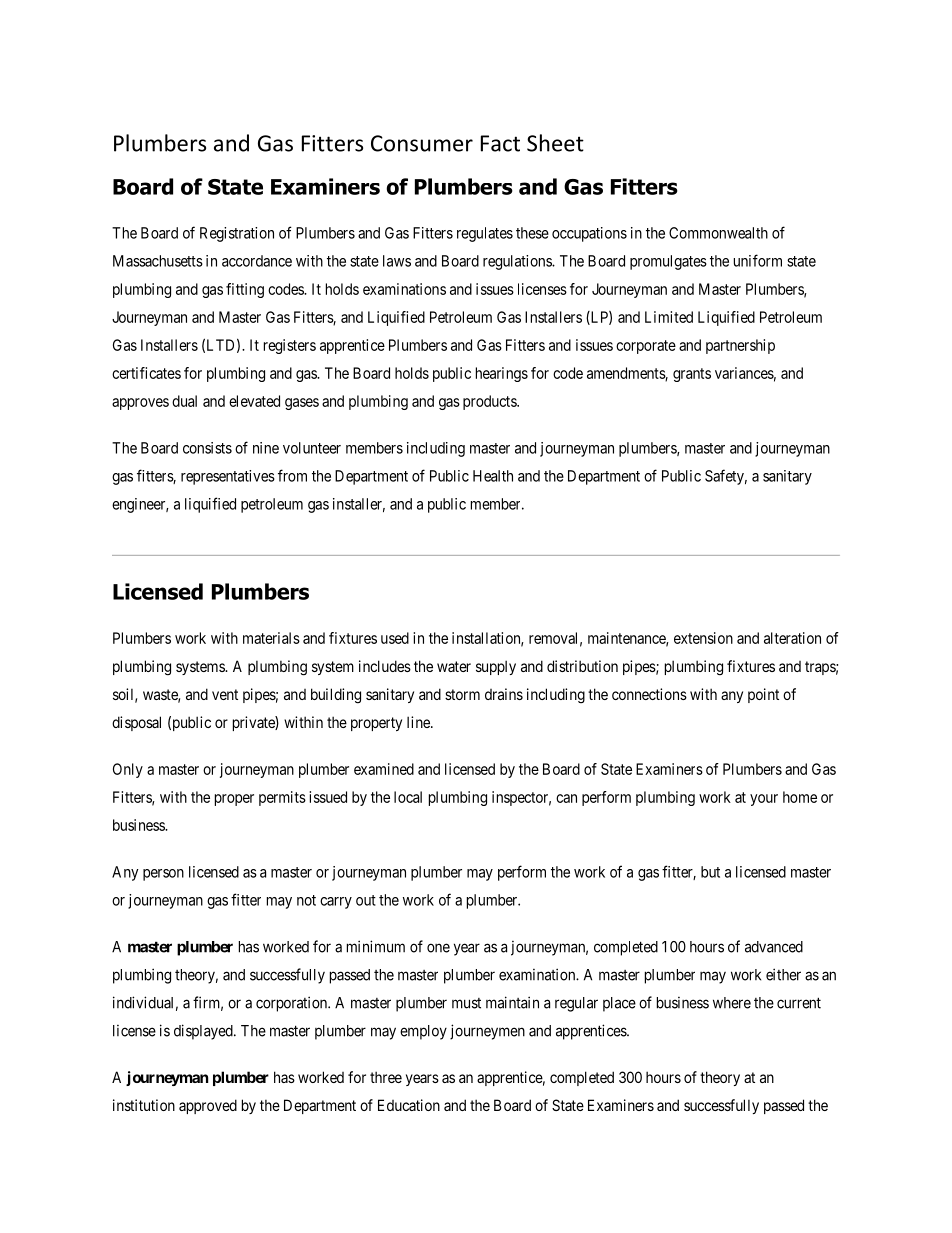 The image size is (952, 1233). What do you see at coordinates (409, 1105) in the page?
I see `Education` at bounding box center [409, 1105].
